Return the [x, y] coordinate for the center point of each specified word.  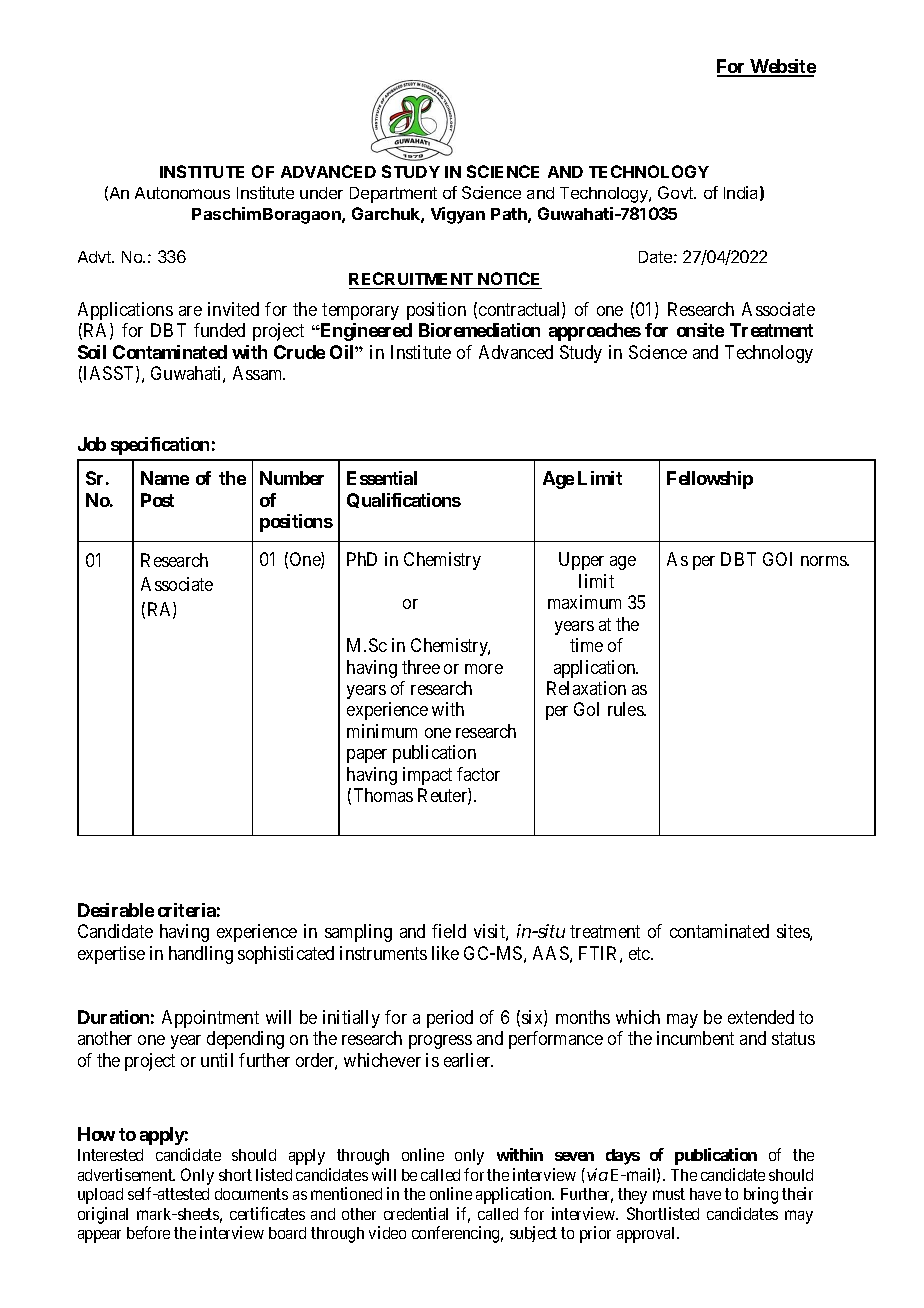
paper [367, 756]
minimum [382, 731]
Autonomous [182, 193]
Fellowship [710, 480]
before [148, 1232]
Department [393, 195]
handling [201, 955]
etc [640, 953]
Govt [677, 192]
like [445, 953]
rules [626, 709]
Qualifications [404, 500]
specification [160, 446]
